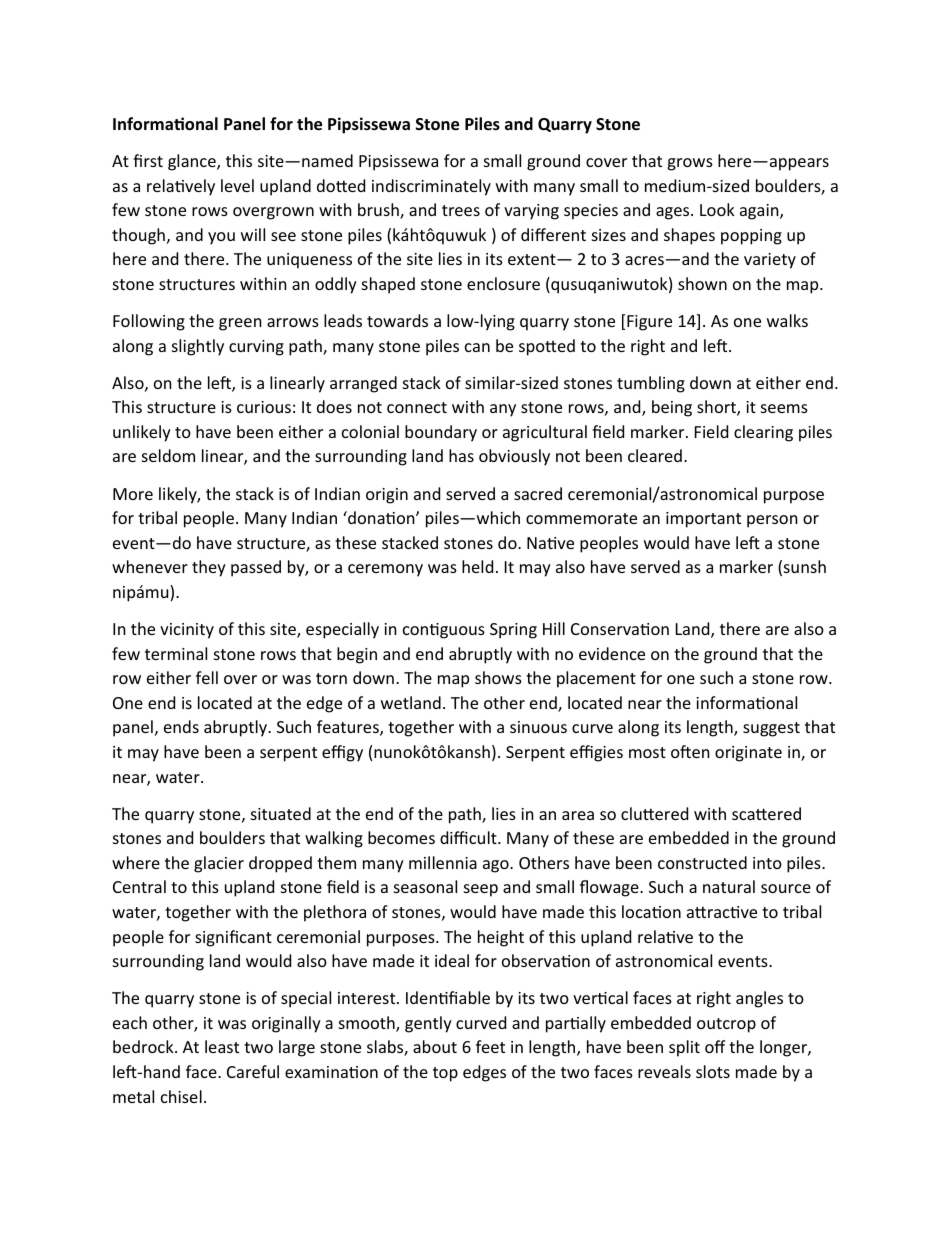 The image size is (952, 1233). Describe the element at coordinates (717, 408) in the screenshot. I see `short` at that location.
